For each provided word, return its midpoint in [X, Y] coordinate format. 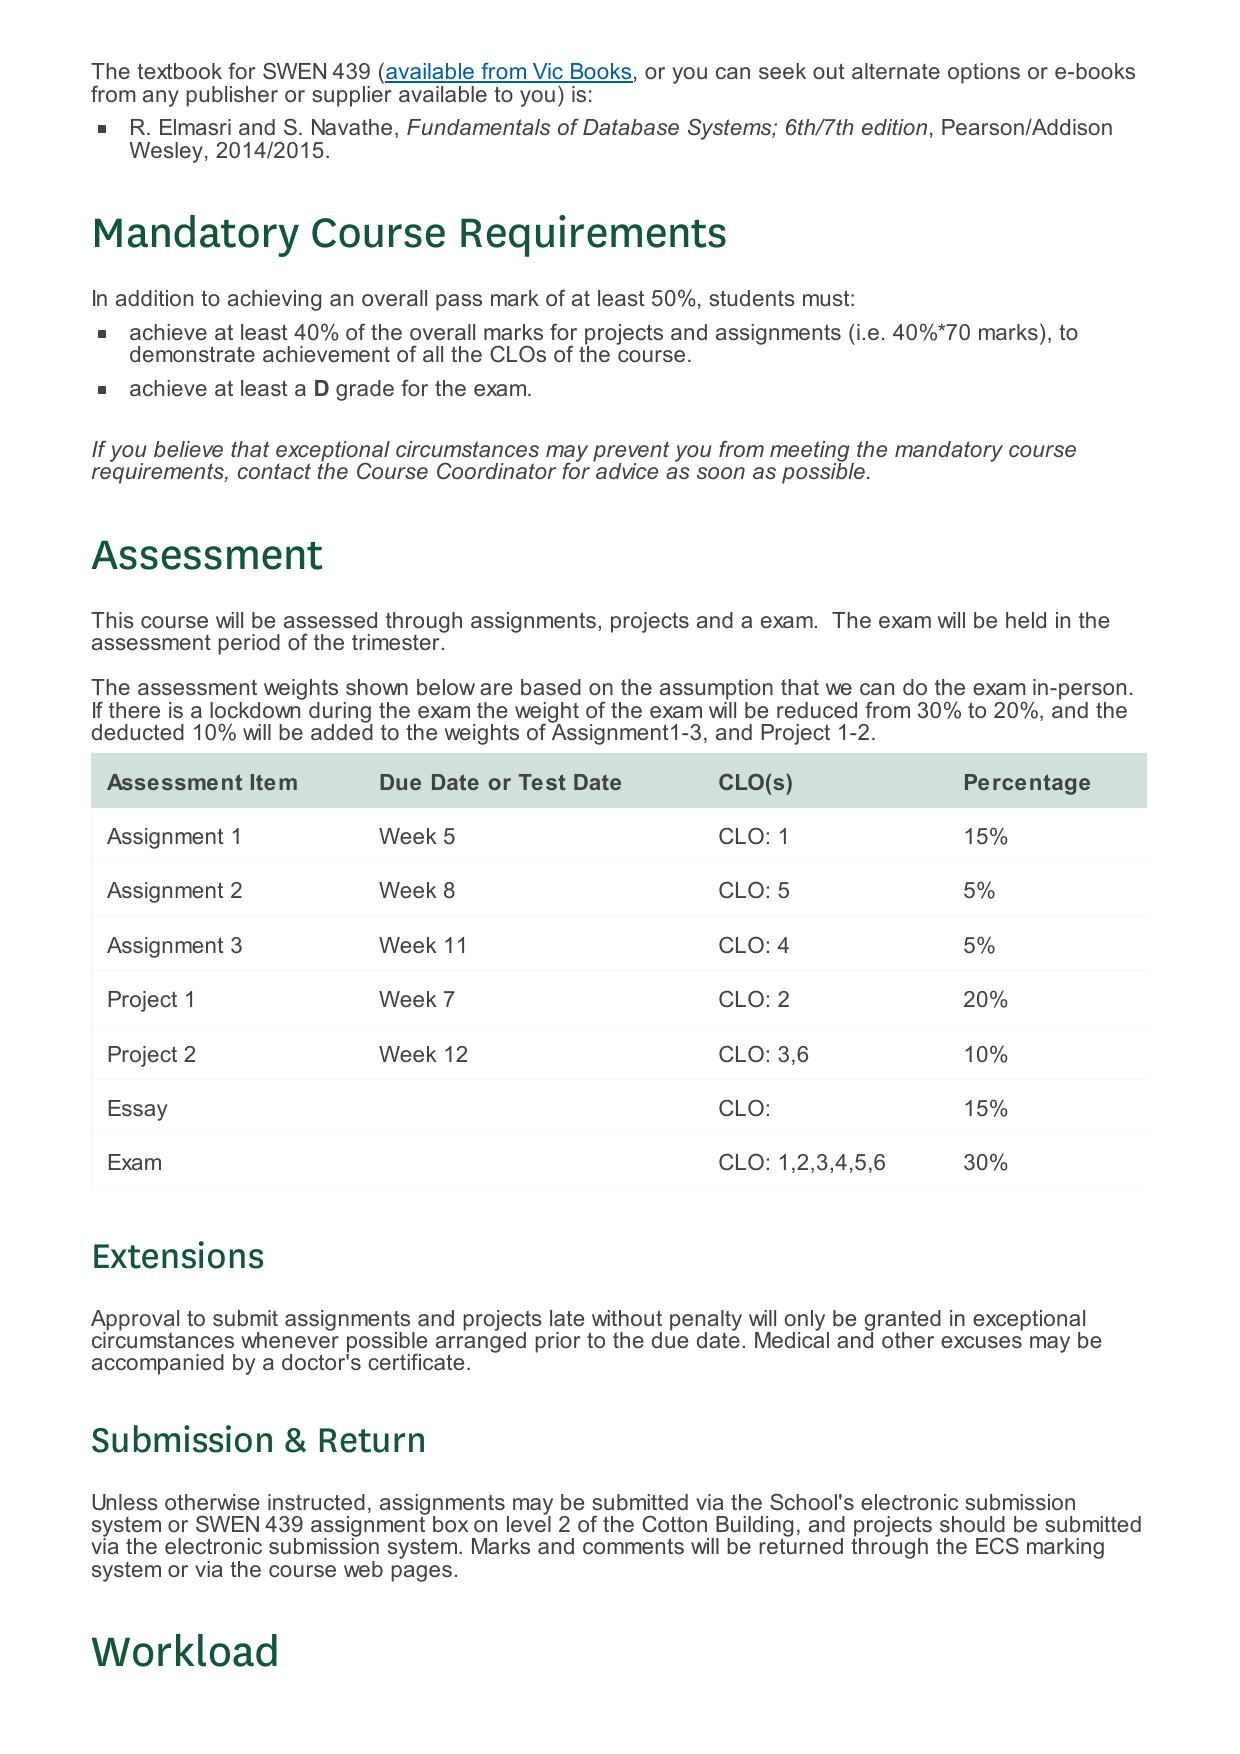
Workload [184, 1650]
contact [274, 471]
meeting [809, 452]
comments [633, 1546]
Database [631, 127]
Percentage [1027, 784]
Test [542, 782]
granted [903, 1321]
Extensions [178, 1255]
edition [894, 127]
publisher [232, 96]
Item [274, 782]
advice [626, 470]
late [567, 1318]
